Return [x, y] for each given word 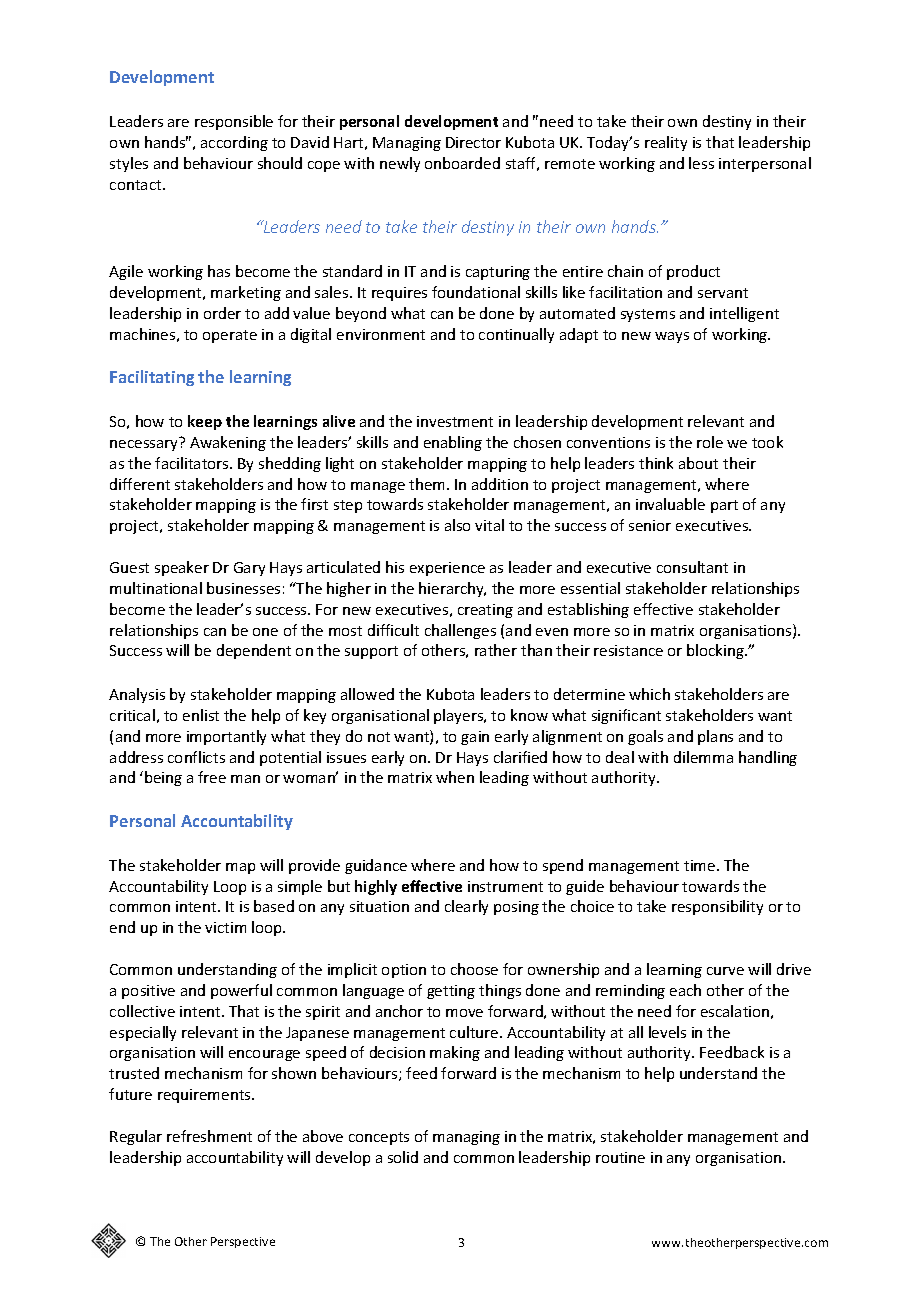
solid [403, 1157]
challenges [460, 631]
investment [455, 421]
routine [620, 1157]
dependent [254, 651]
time [701, 865]
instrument [505, 886]
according [234, 143]
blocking [717, 651]
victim [225, 927]
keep [205, 422]
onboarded [462, 163]
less [701, 163]
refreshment [209, 1136]
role [710, 442]
